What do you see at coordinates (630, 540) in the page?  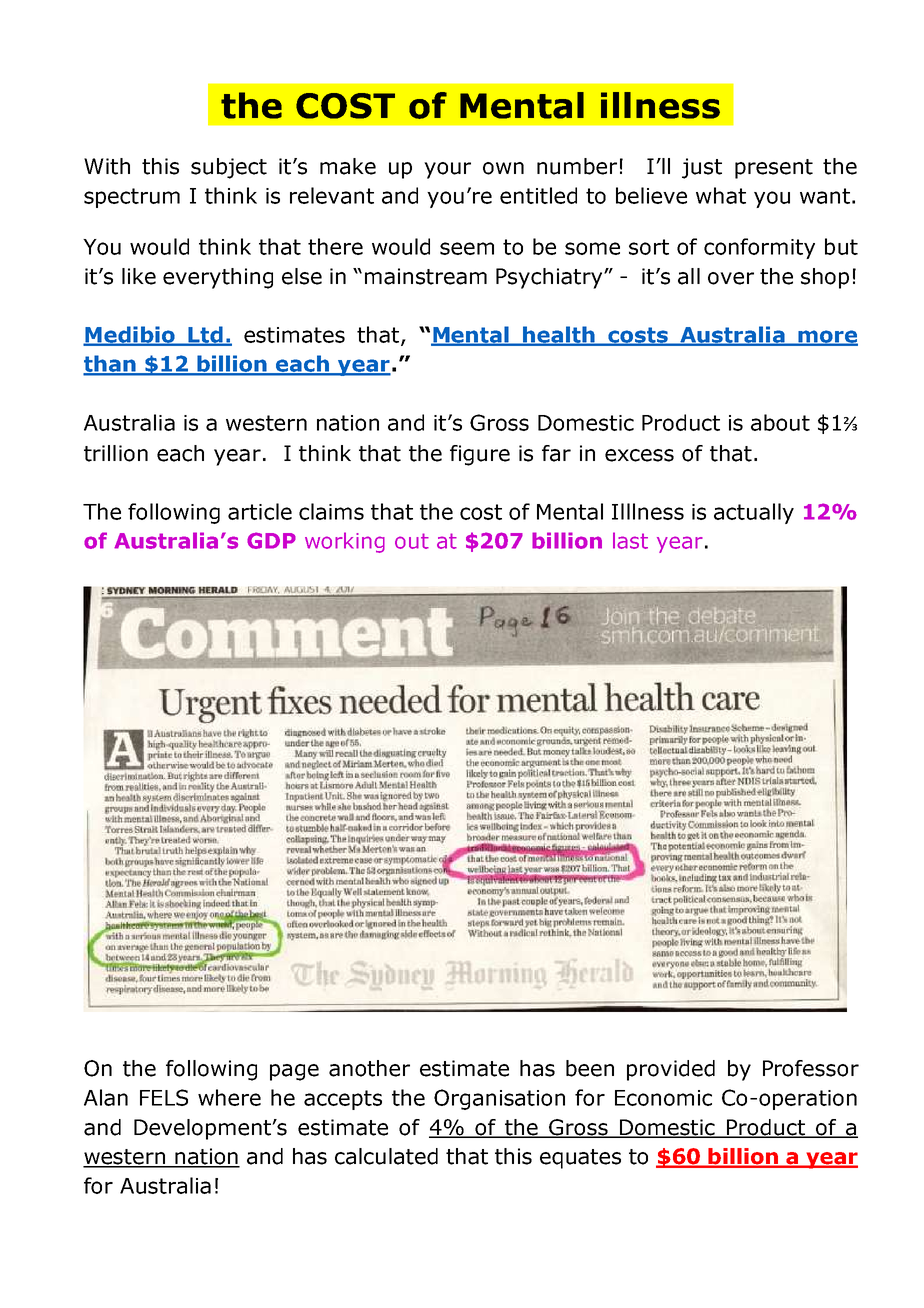 I see `last` at bounding box center [630, 540].
